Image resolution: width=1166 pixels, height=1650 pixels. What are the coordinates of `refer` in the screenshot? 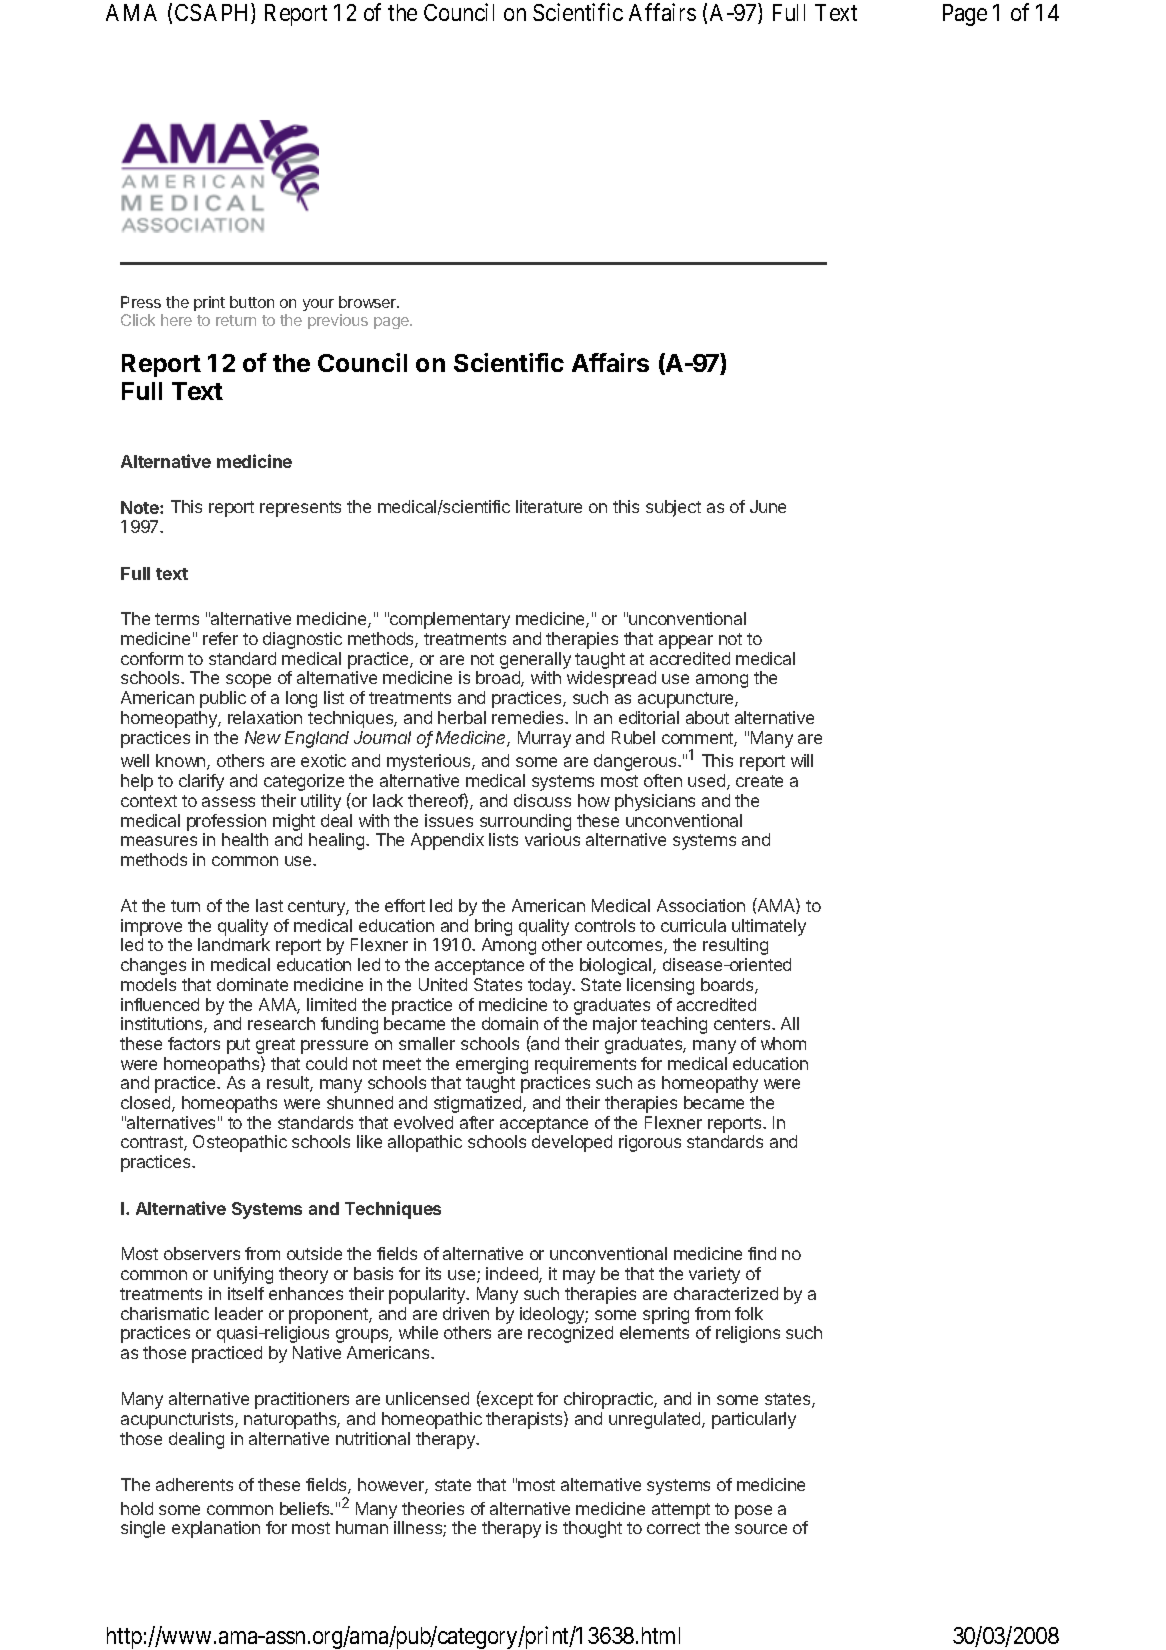 It's located at (220, 638).
